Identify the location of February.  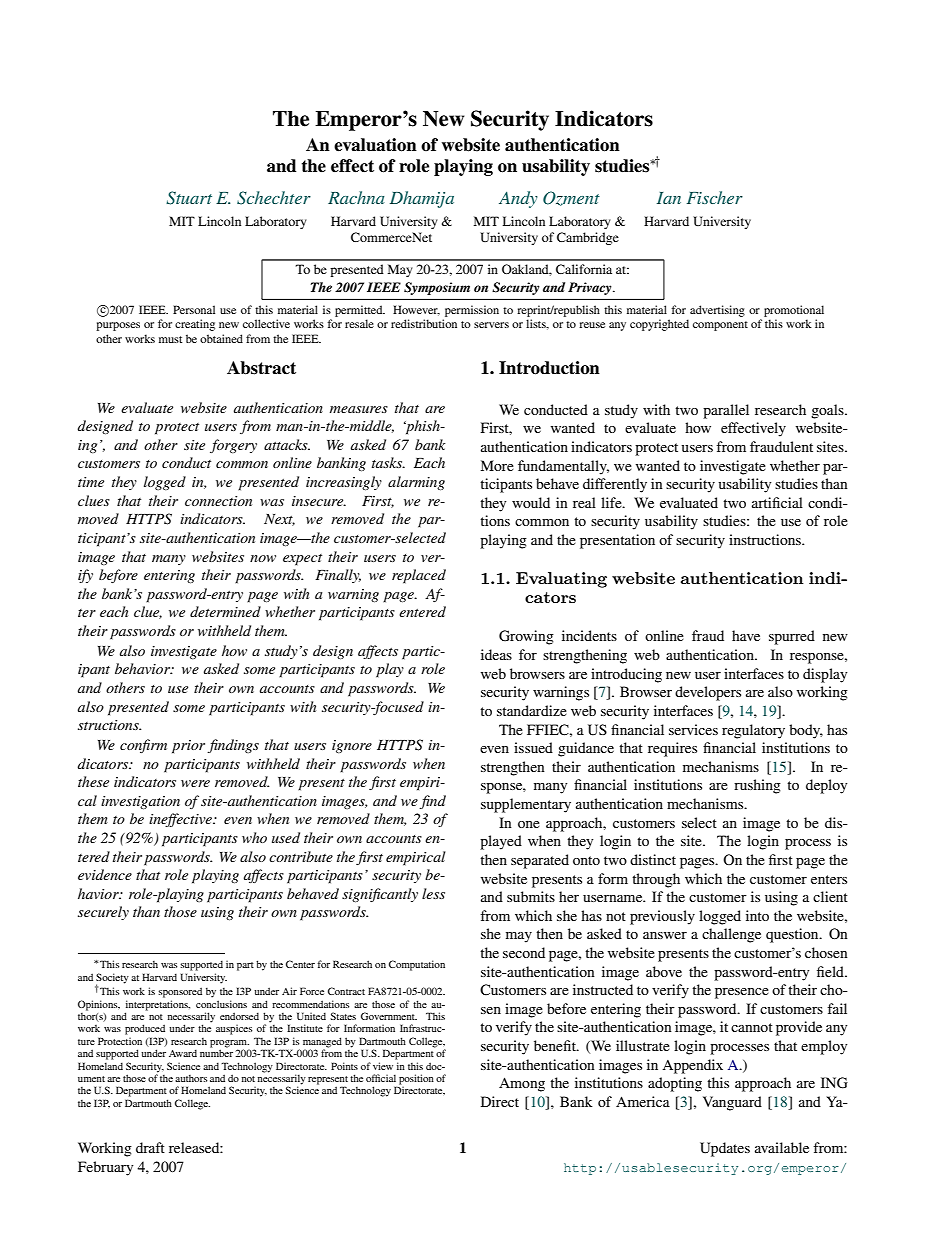
(105, 1168).
